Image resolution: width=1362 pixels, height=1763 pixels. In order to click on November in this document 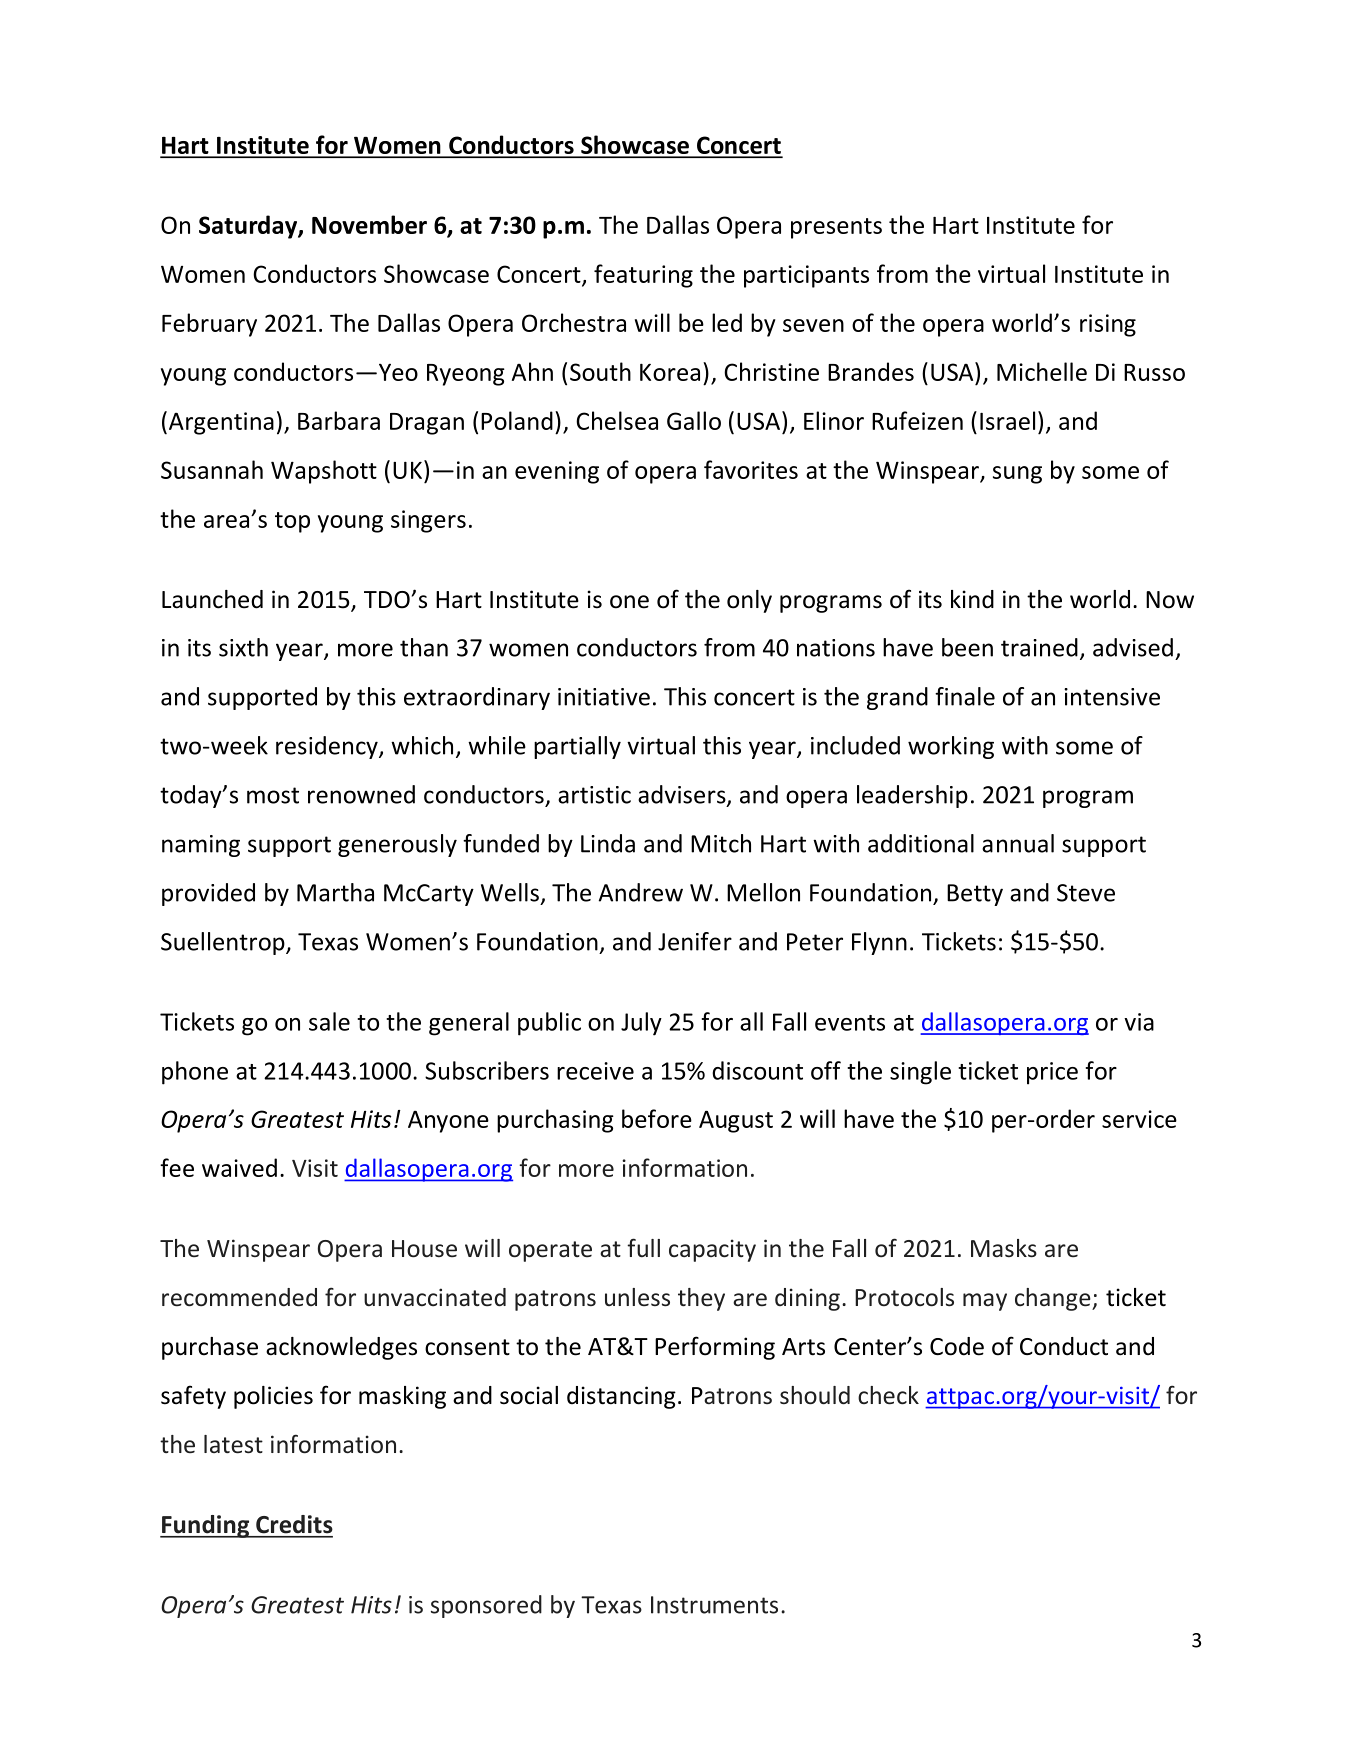, I will do `click(369, 224)`.
